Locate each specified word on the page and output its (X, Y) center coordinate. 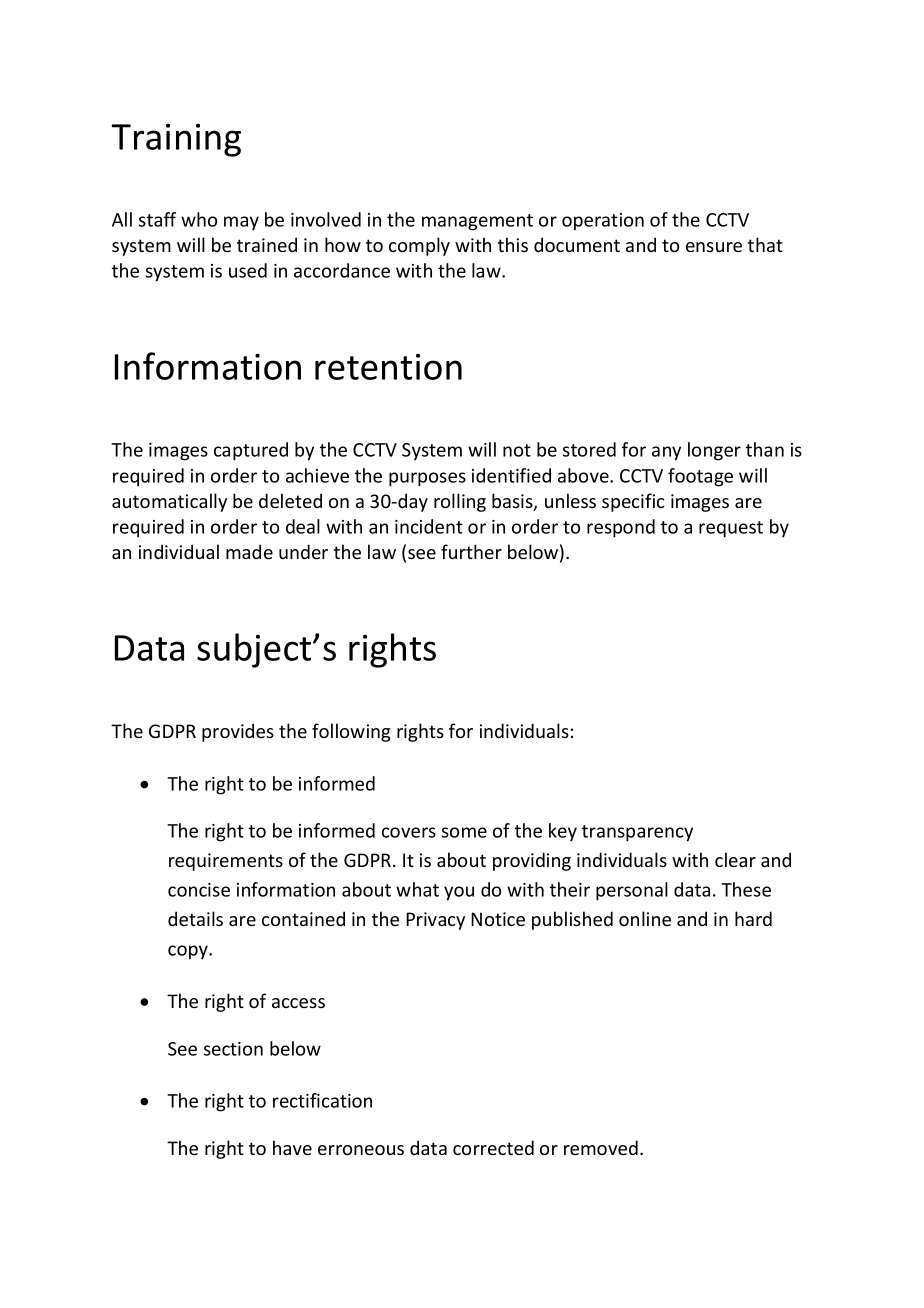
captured (251, 451)
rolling (460, 502)
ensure (714, 247)
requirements (226, 862)
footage (700, 477)
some (464, 832)
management (477, 222)
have (292, 1147)
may (241, 223)
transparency (637, 833)
